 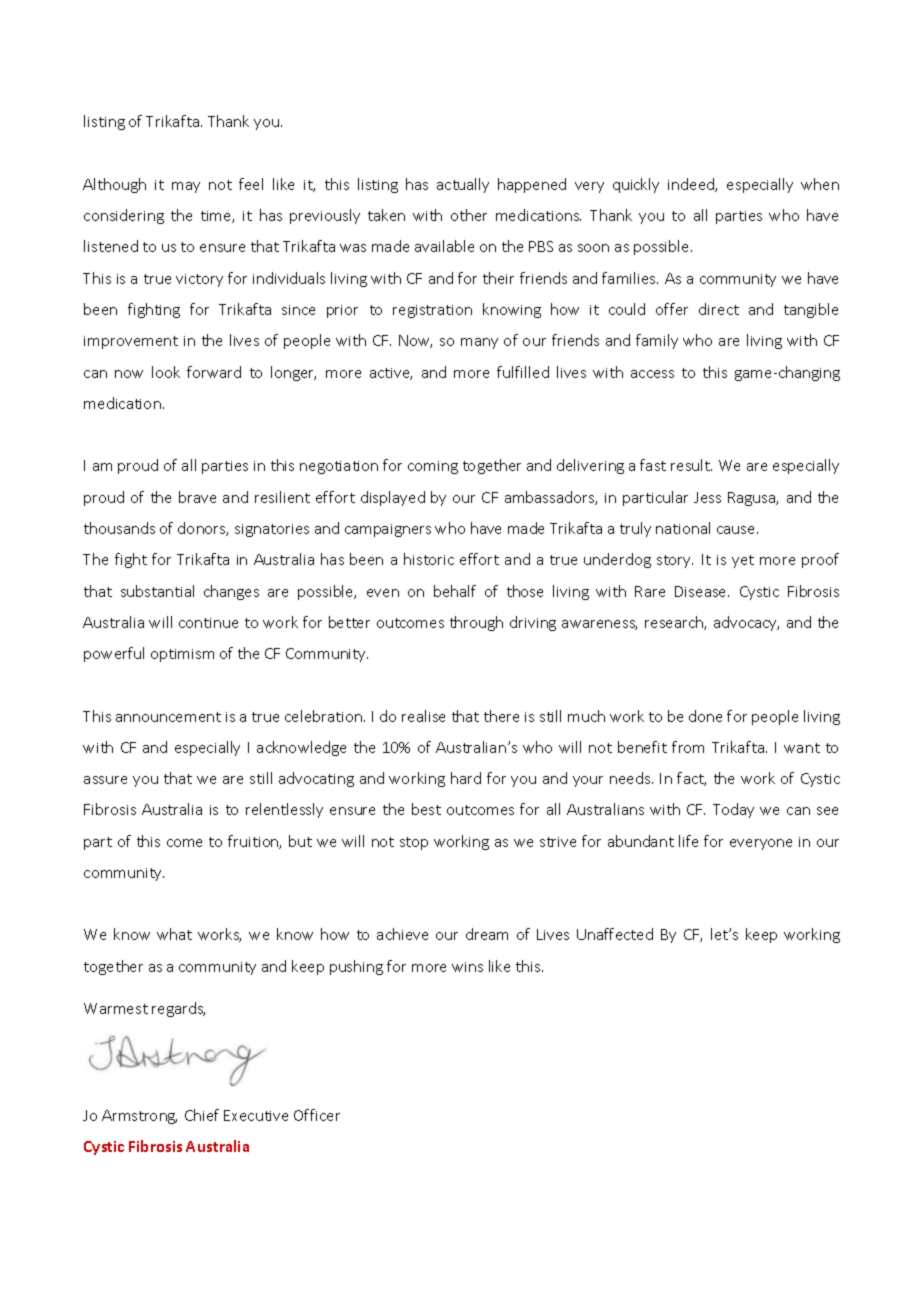 What do you see at coordinates (469, 215) in the page?
I see `other` at bounding box center [469, 215].
